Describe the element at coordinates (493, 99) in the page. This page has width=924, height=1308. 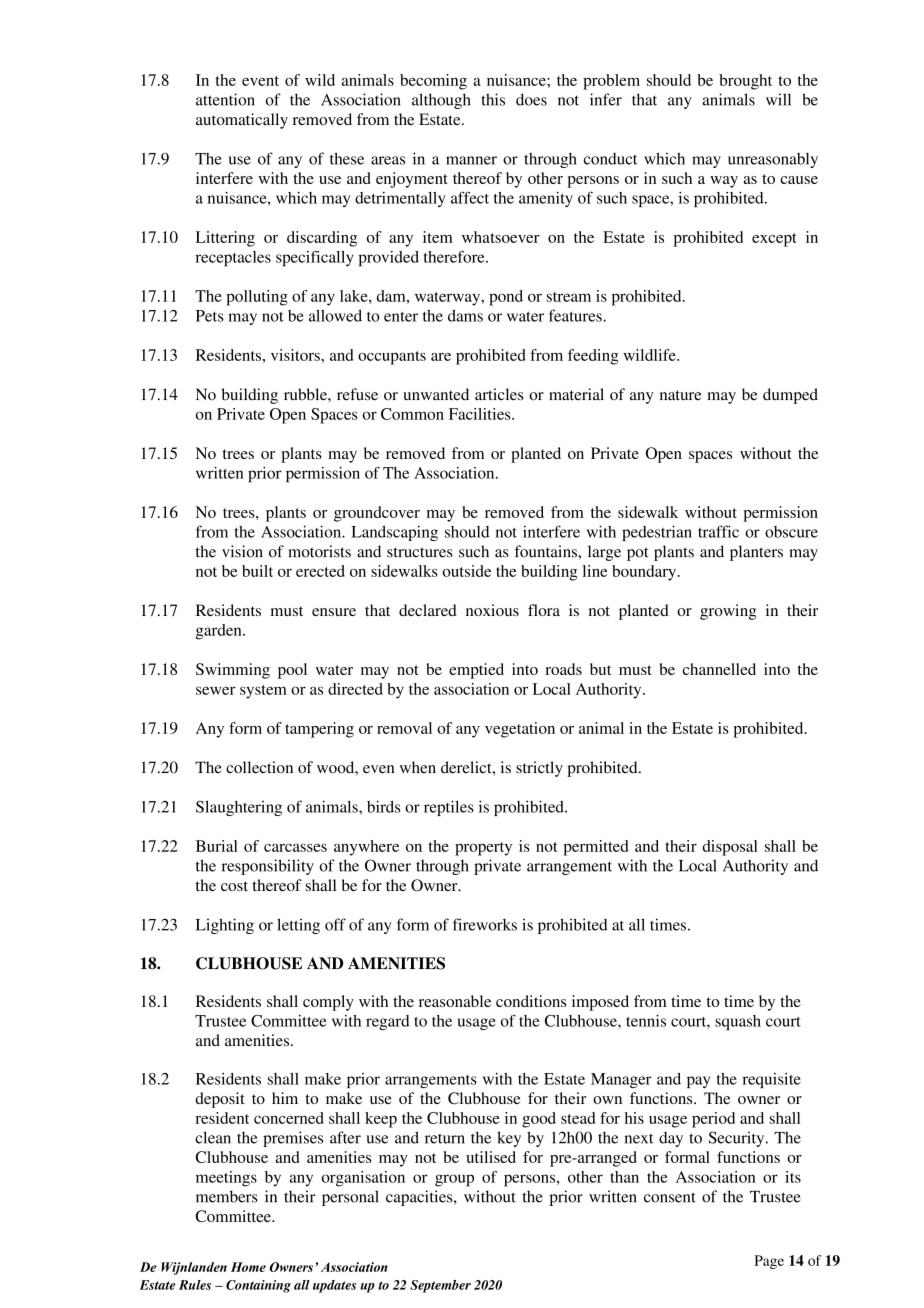
I see `this` at that location.
